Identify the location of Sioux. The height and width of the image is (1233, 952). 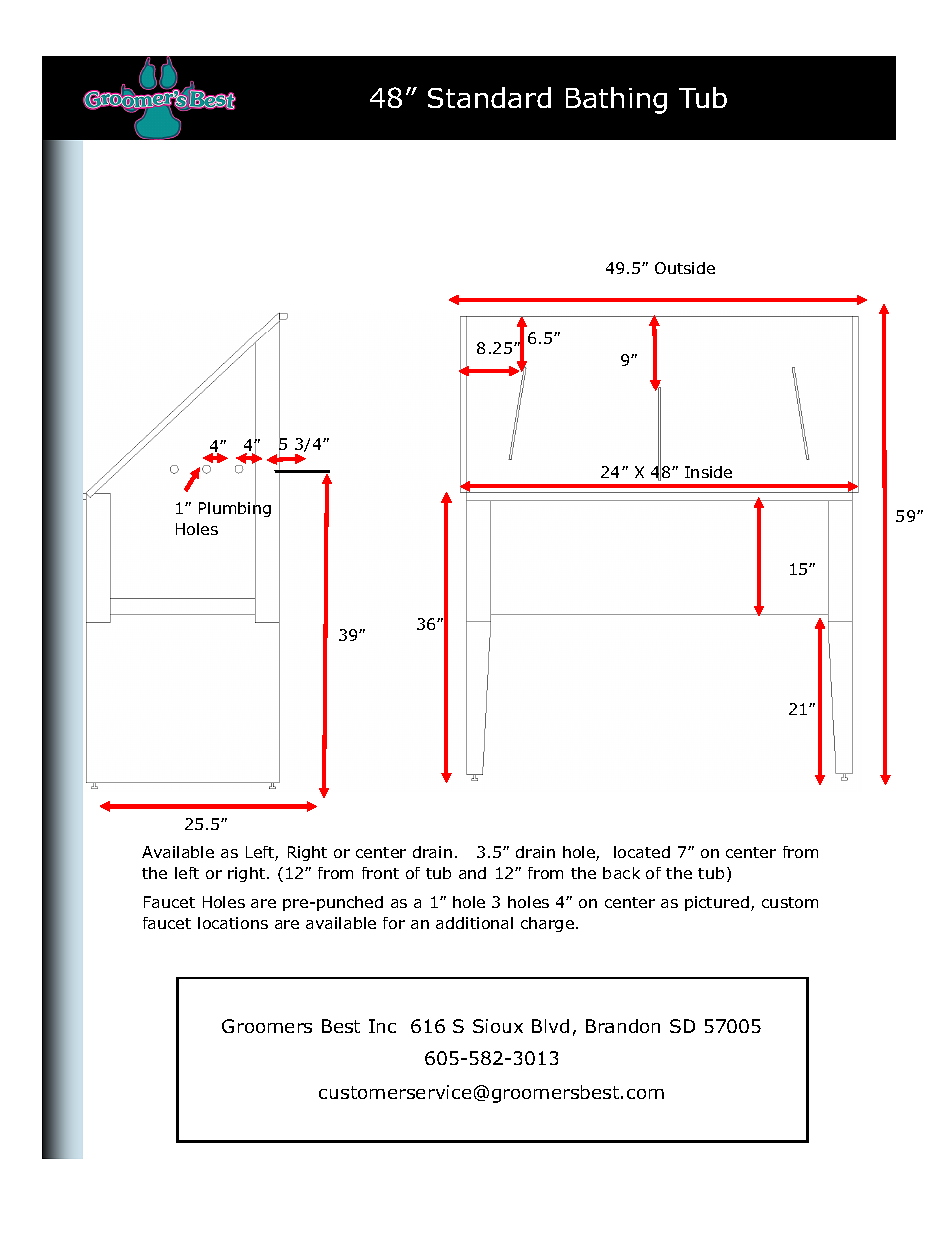
(498, 1026).
